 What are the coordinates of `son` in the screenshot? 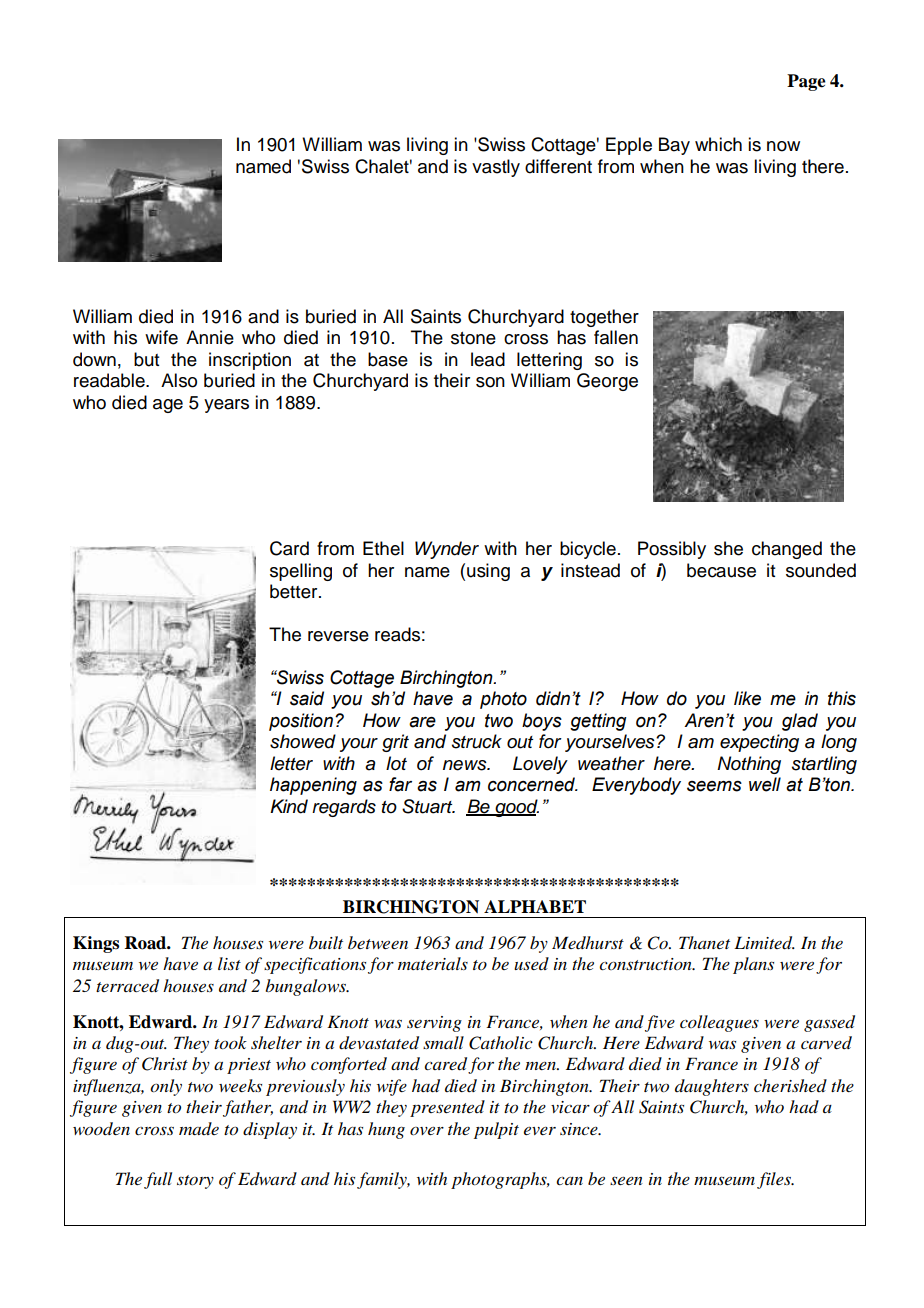 It's located at (490, 382).
